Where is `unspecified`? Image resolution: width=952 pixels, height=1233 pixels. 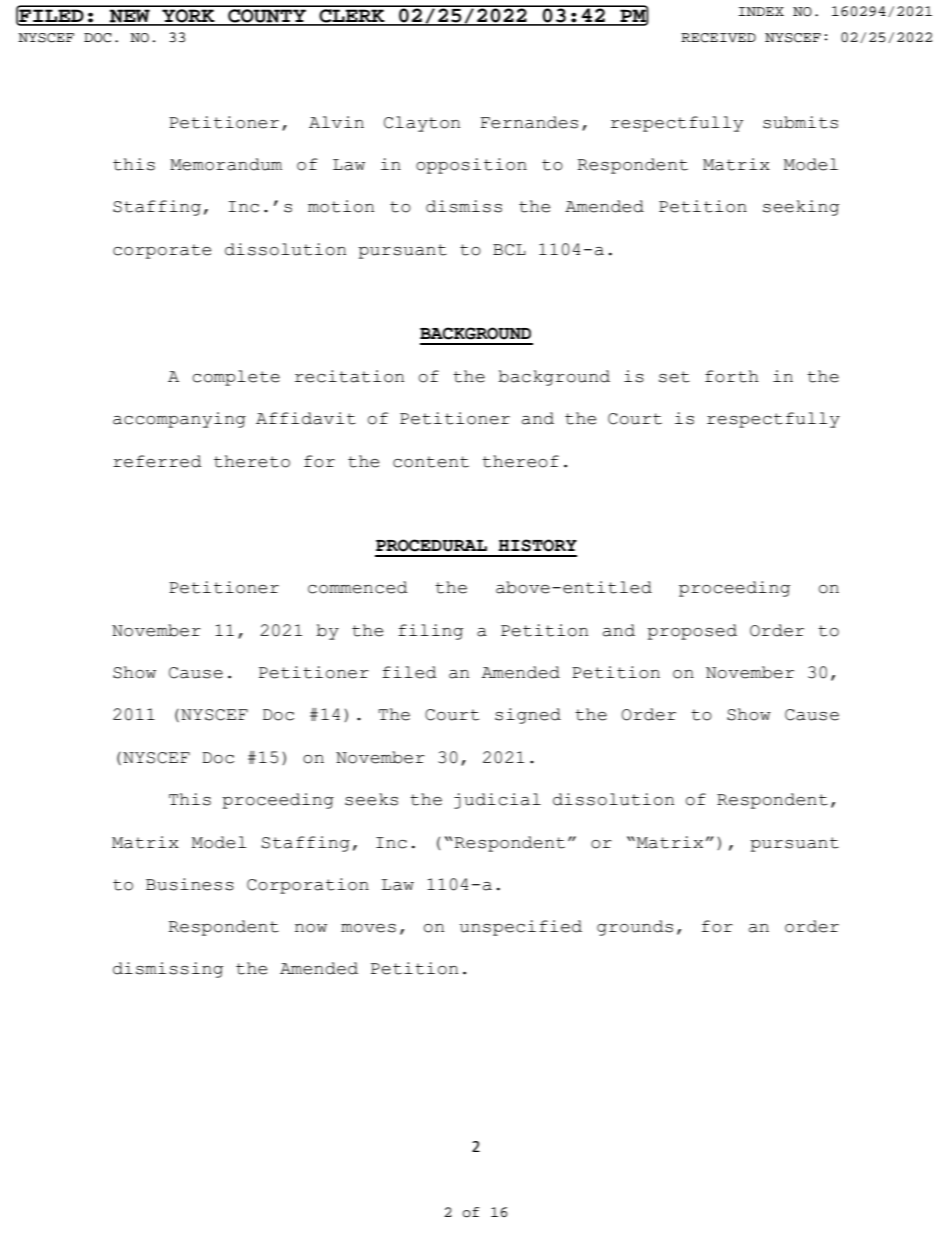 unspecified is located at coordinates (521, 928).
